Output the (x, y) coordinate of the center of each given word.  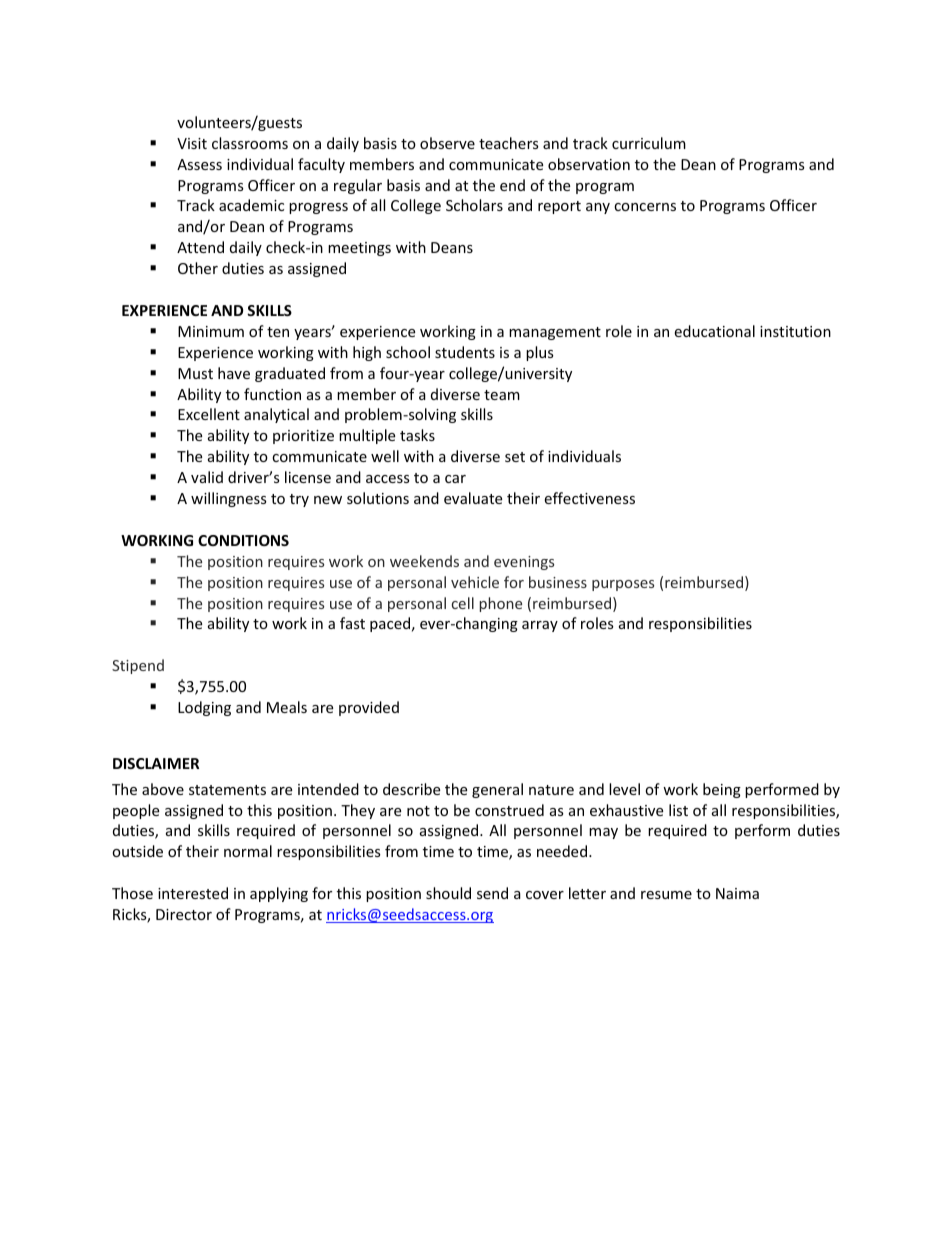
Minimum (211, 331)
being (722, 790)
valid (207, 477)
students (465, 352)
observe (447, 143)
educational (714, 331)
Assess (199, 164)
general (497, 790)
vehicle (475, 582)
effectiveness (589, 498)
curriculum (649, 143)
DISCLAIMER (156, 763)
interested (193, 893)
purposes (623, 585)
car (455, 479)
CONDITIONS (243, 540)
